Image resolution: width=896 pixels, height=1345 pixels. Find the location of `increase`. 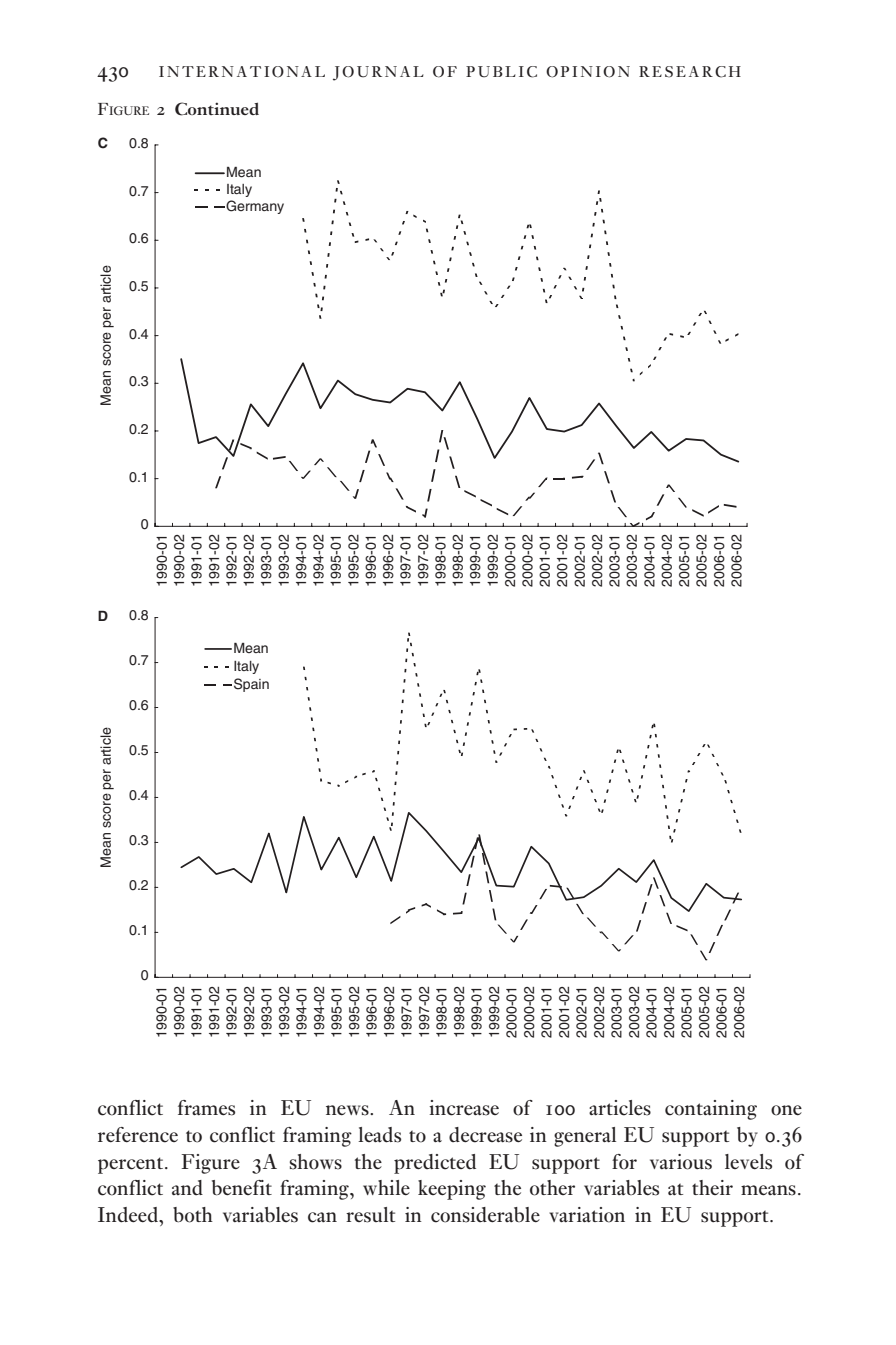

increase is located at coordinates (464, 1108).
